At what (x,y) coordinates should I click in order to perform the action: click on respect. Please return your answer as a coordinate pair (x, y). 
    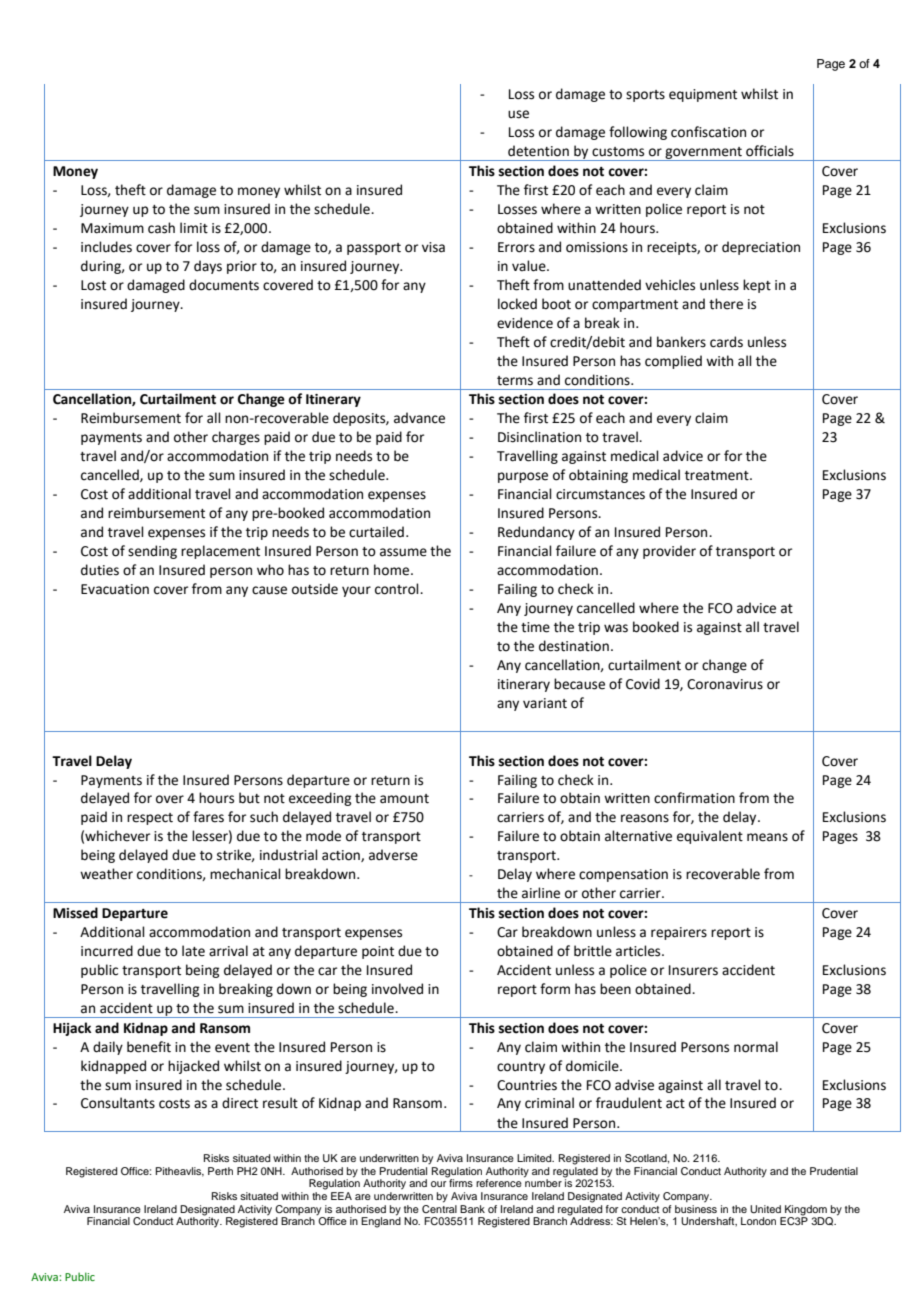
    Looking at the image, I should click on (150, 819).
